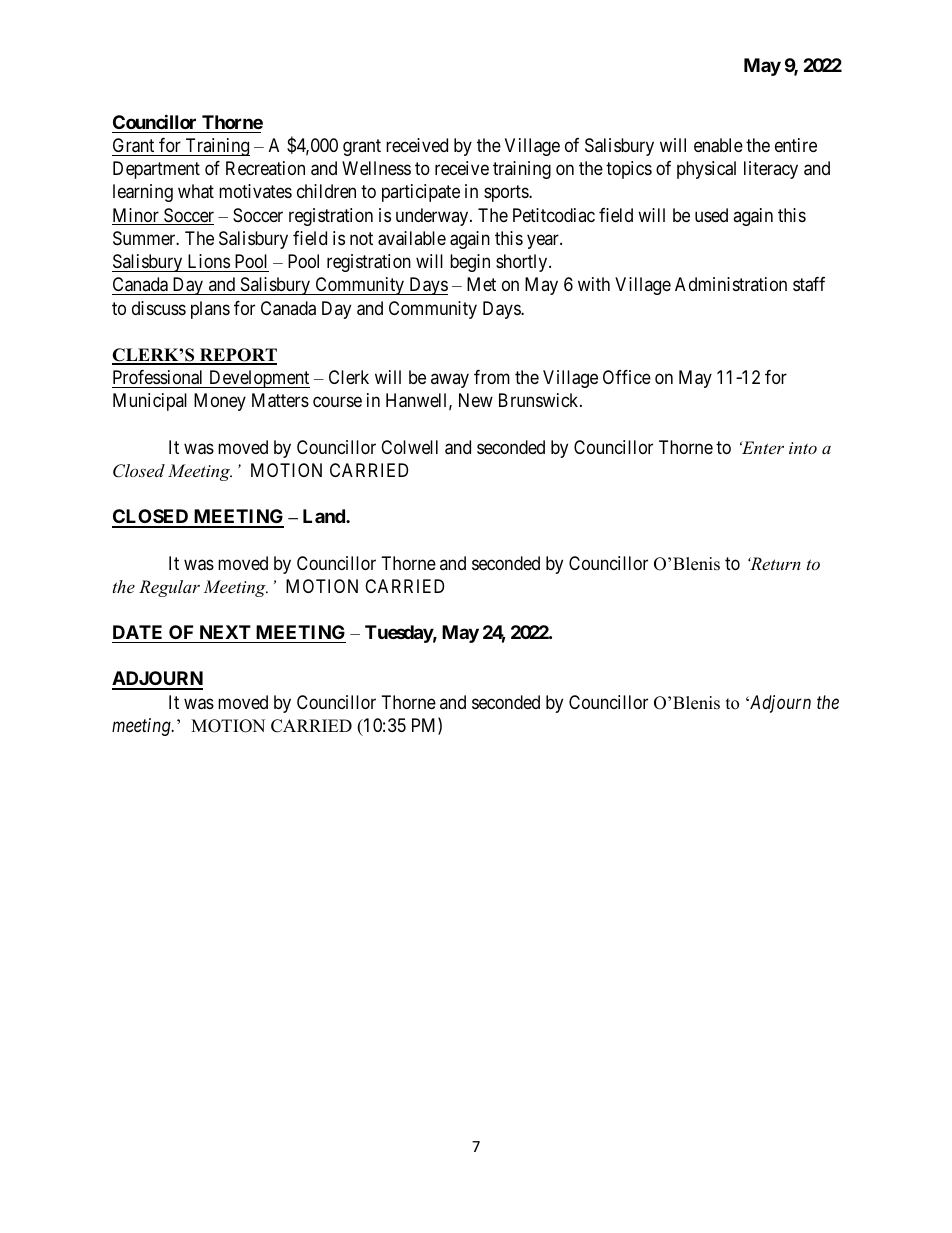  I want to click on Land, so click(325, 516).
